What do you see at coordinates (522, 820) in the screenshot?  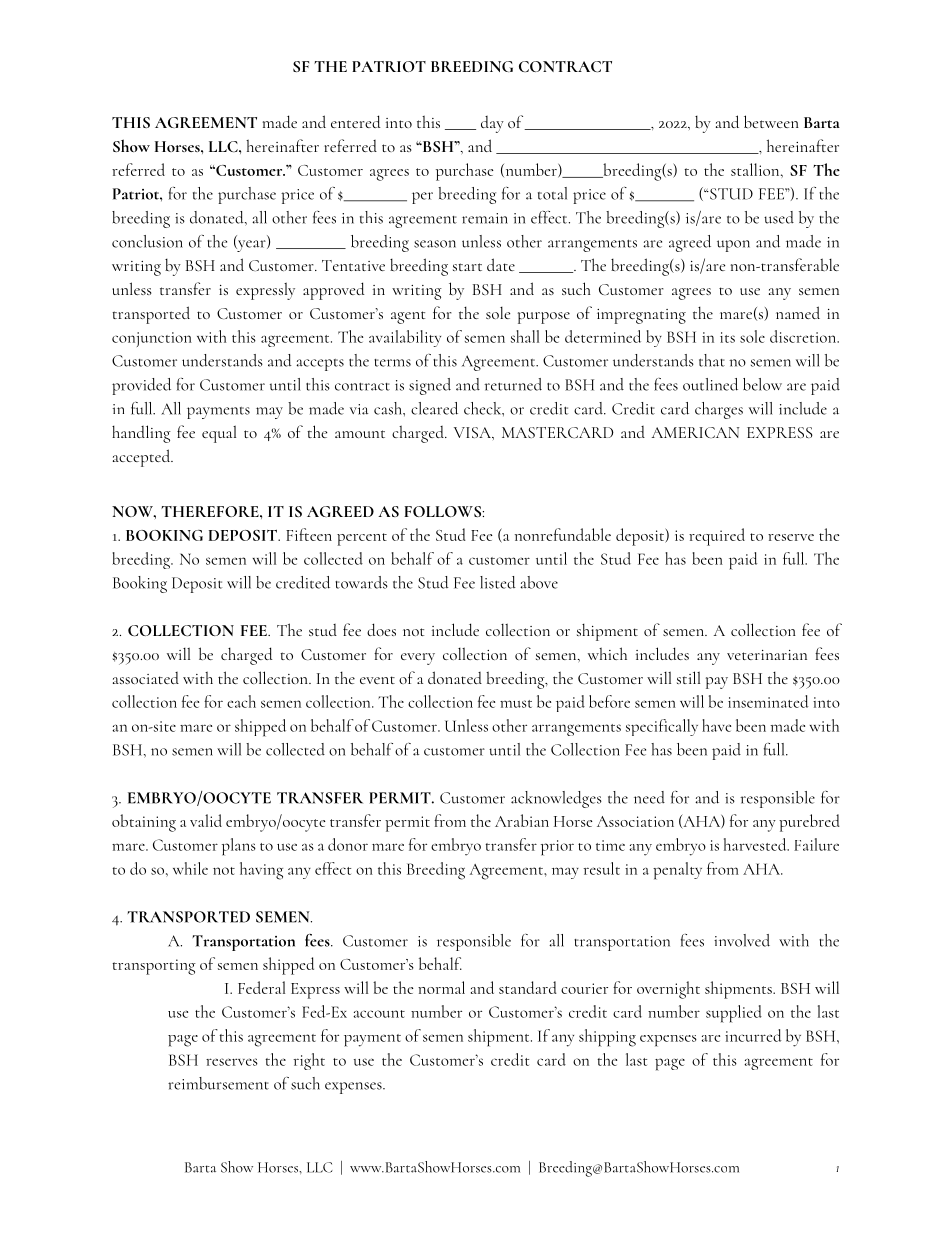 I see `Arabian` at bounding box center [522, 820].
